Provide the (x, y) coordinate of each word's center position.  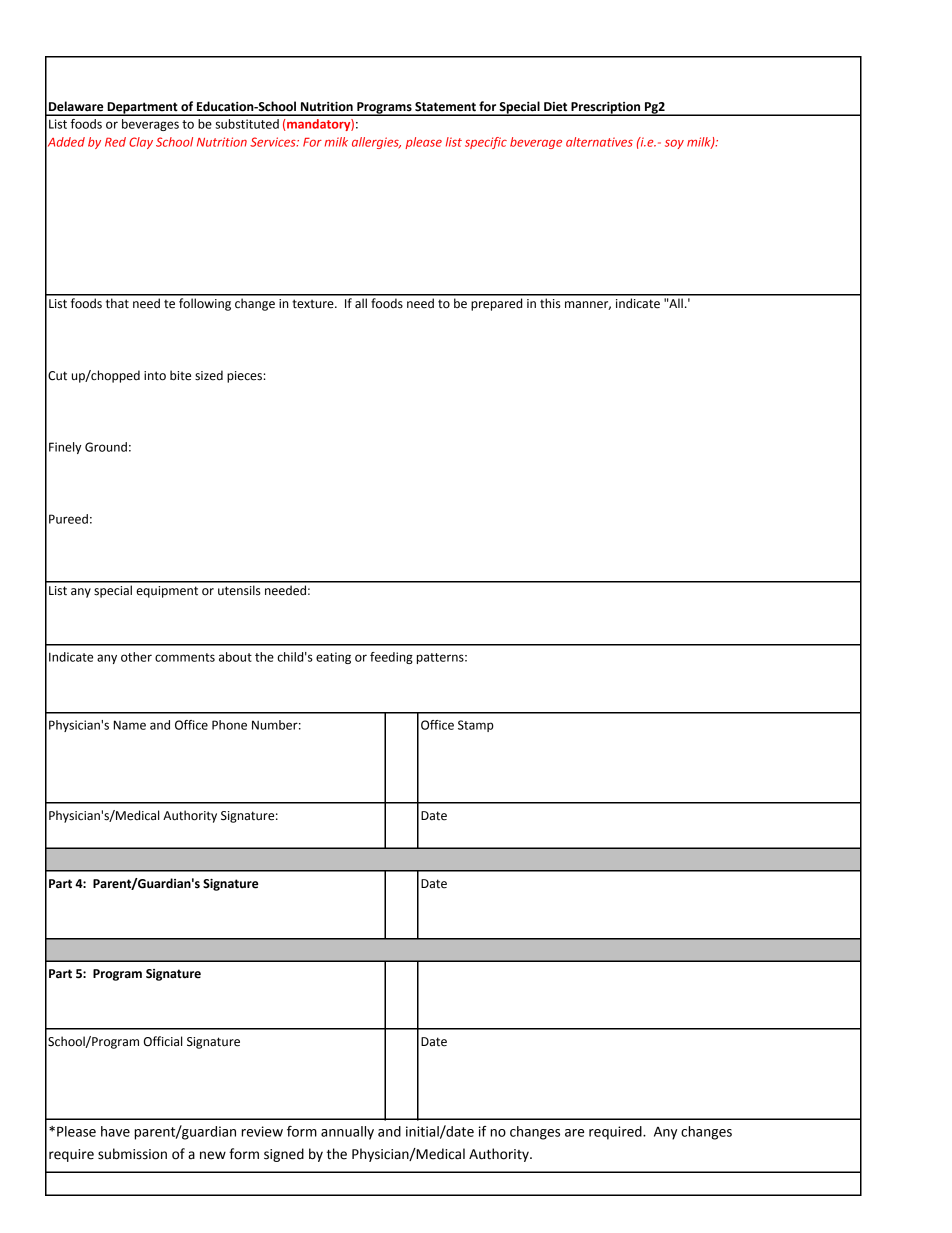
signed (284, 1155)
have (115, 1131)
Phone (229, 725)
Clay (141, 143)
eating (333, 658)
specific (486, 143)
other (136, 657)
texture (314, 304)
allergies (376, 143)
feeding (391, 658)
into (155, 376)
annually (347, 1133)
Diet (555, 107)
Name (130, 725)
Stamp (476, 726)
